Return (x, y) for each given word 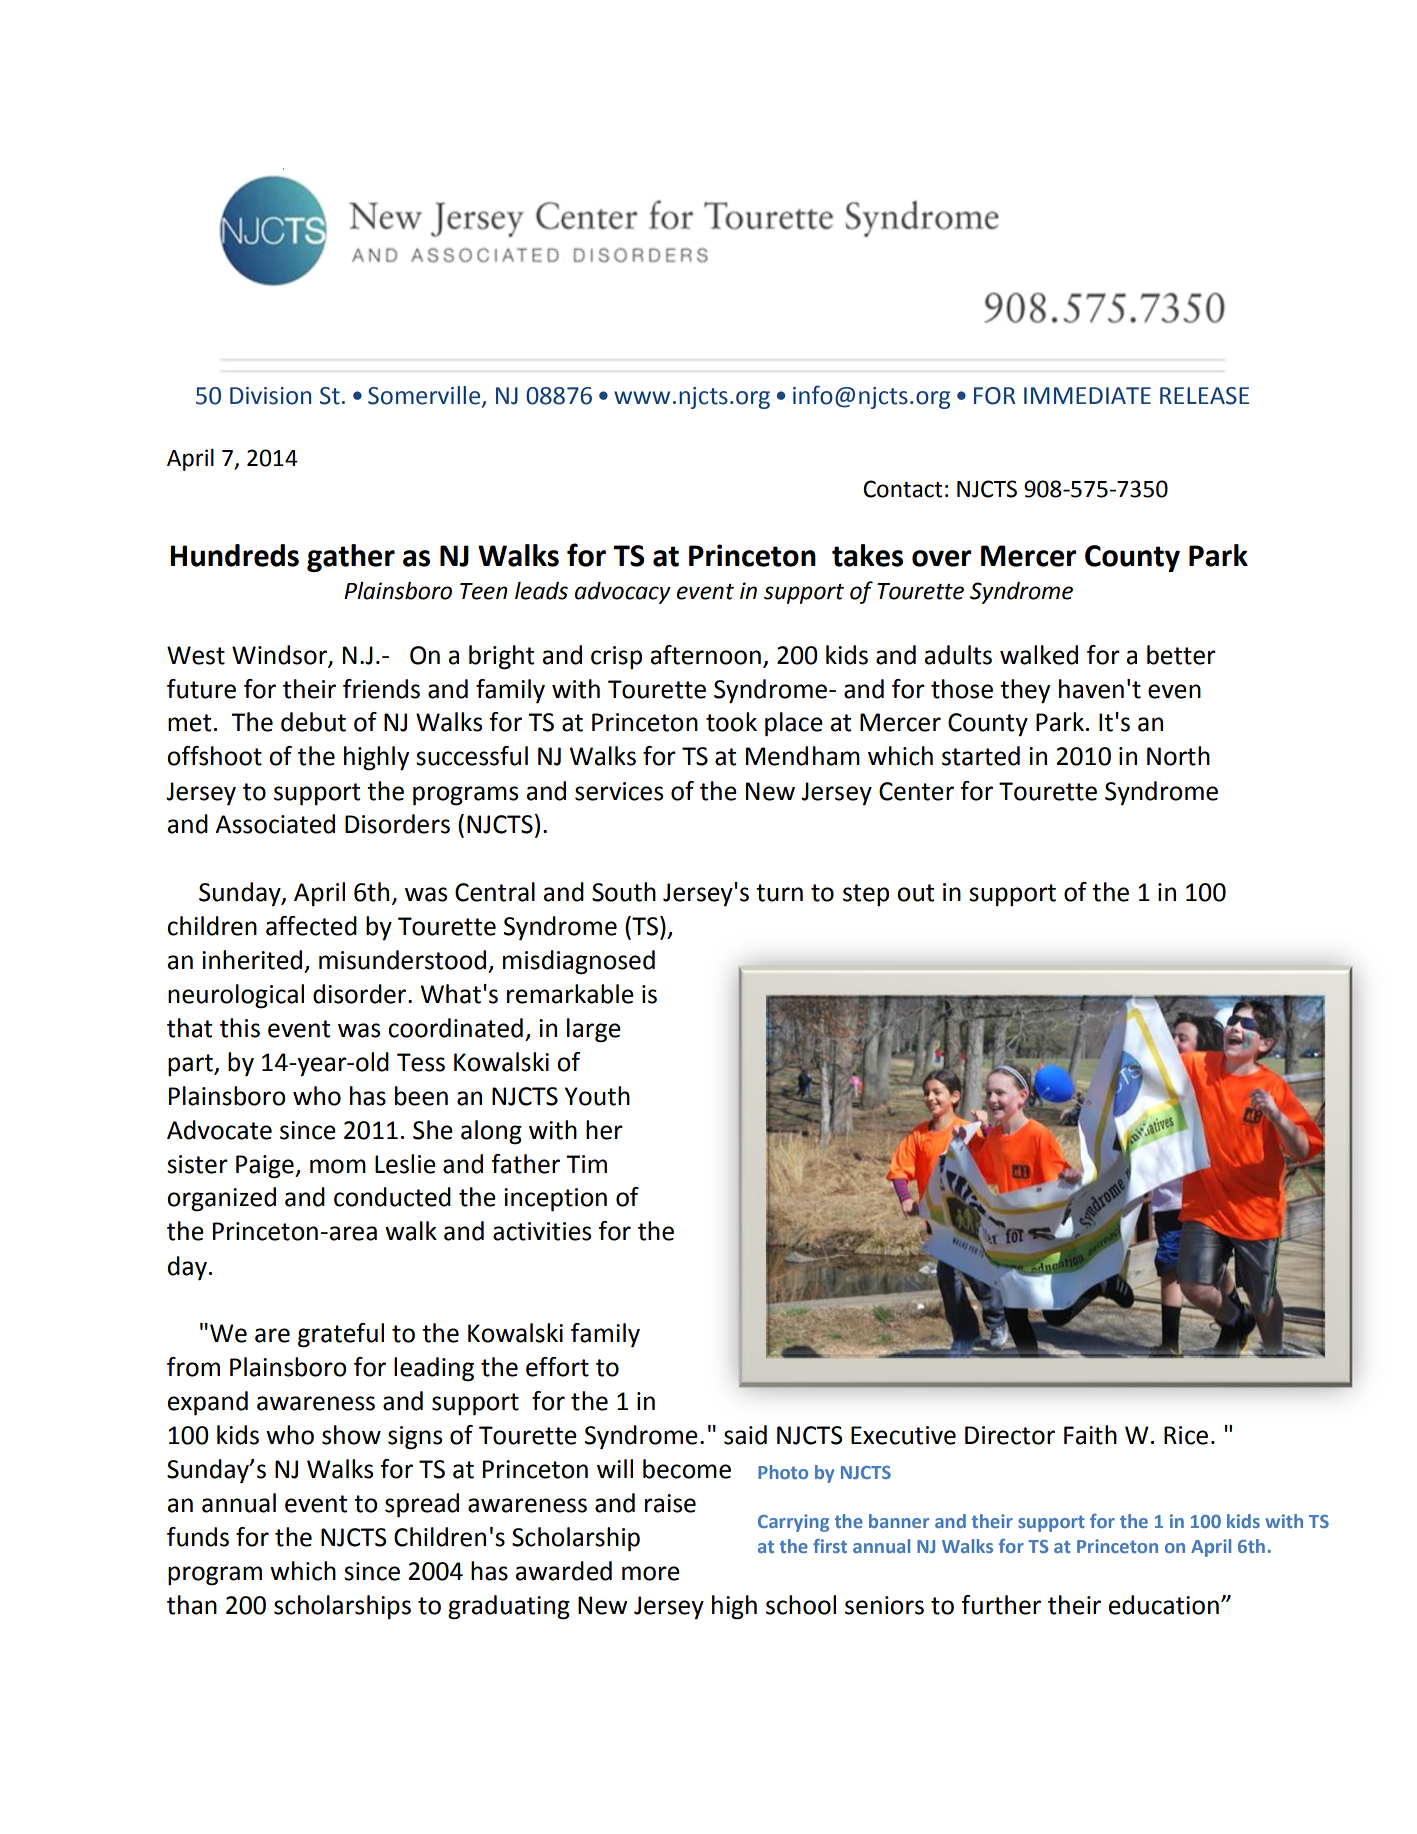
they (1025, 691)
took (731, 722)
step (866, 895)
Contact (902, 489)
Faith (1090, 1435)
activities (542, 1231)
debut (313, 722)
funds (198, 1537)
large (594, 1030)
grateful (341, 1335)
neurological (236, 996)
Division (270, 396)
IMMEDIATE (1087, 395)
